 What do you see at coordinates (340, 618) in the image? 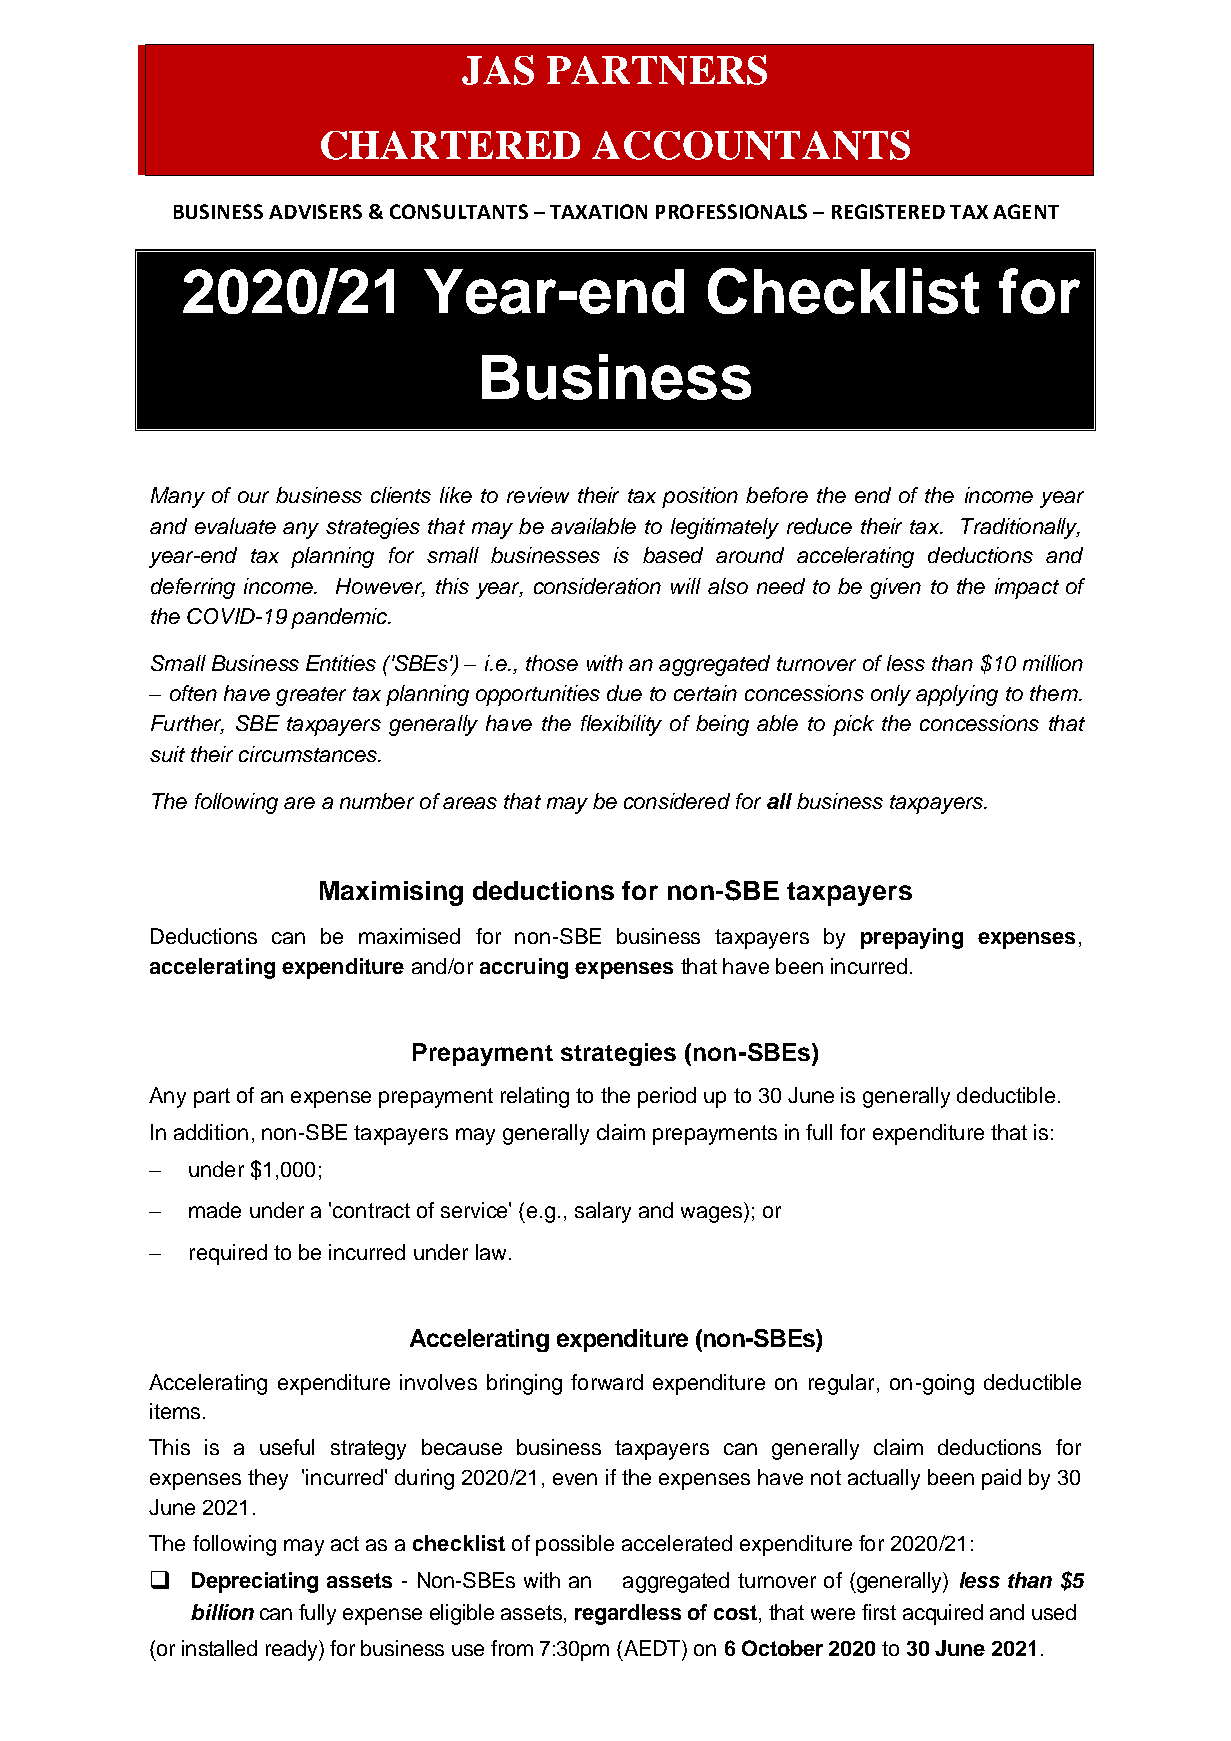
I see `pandemic` at bounding box center [340, 618].
